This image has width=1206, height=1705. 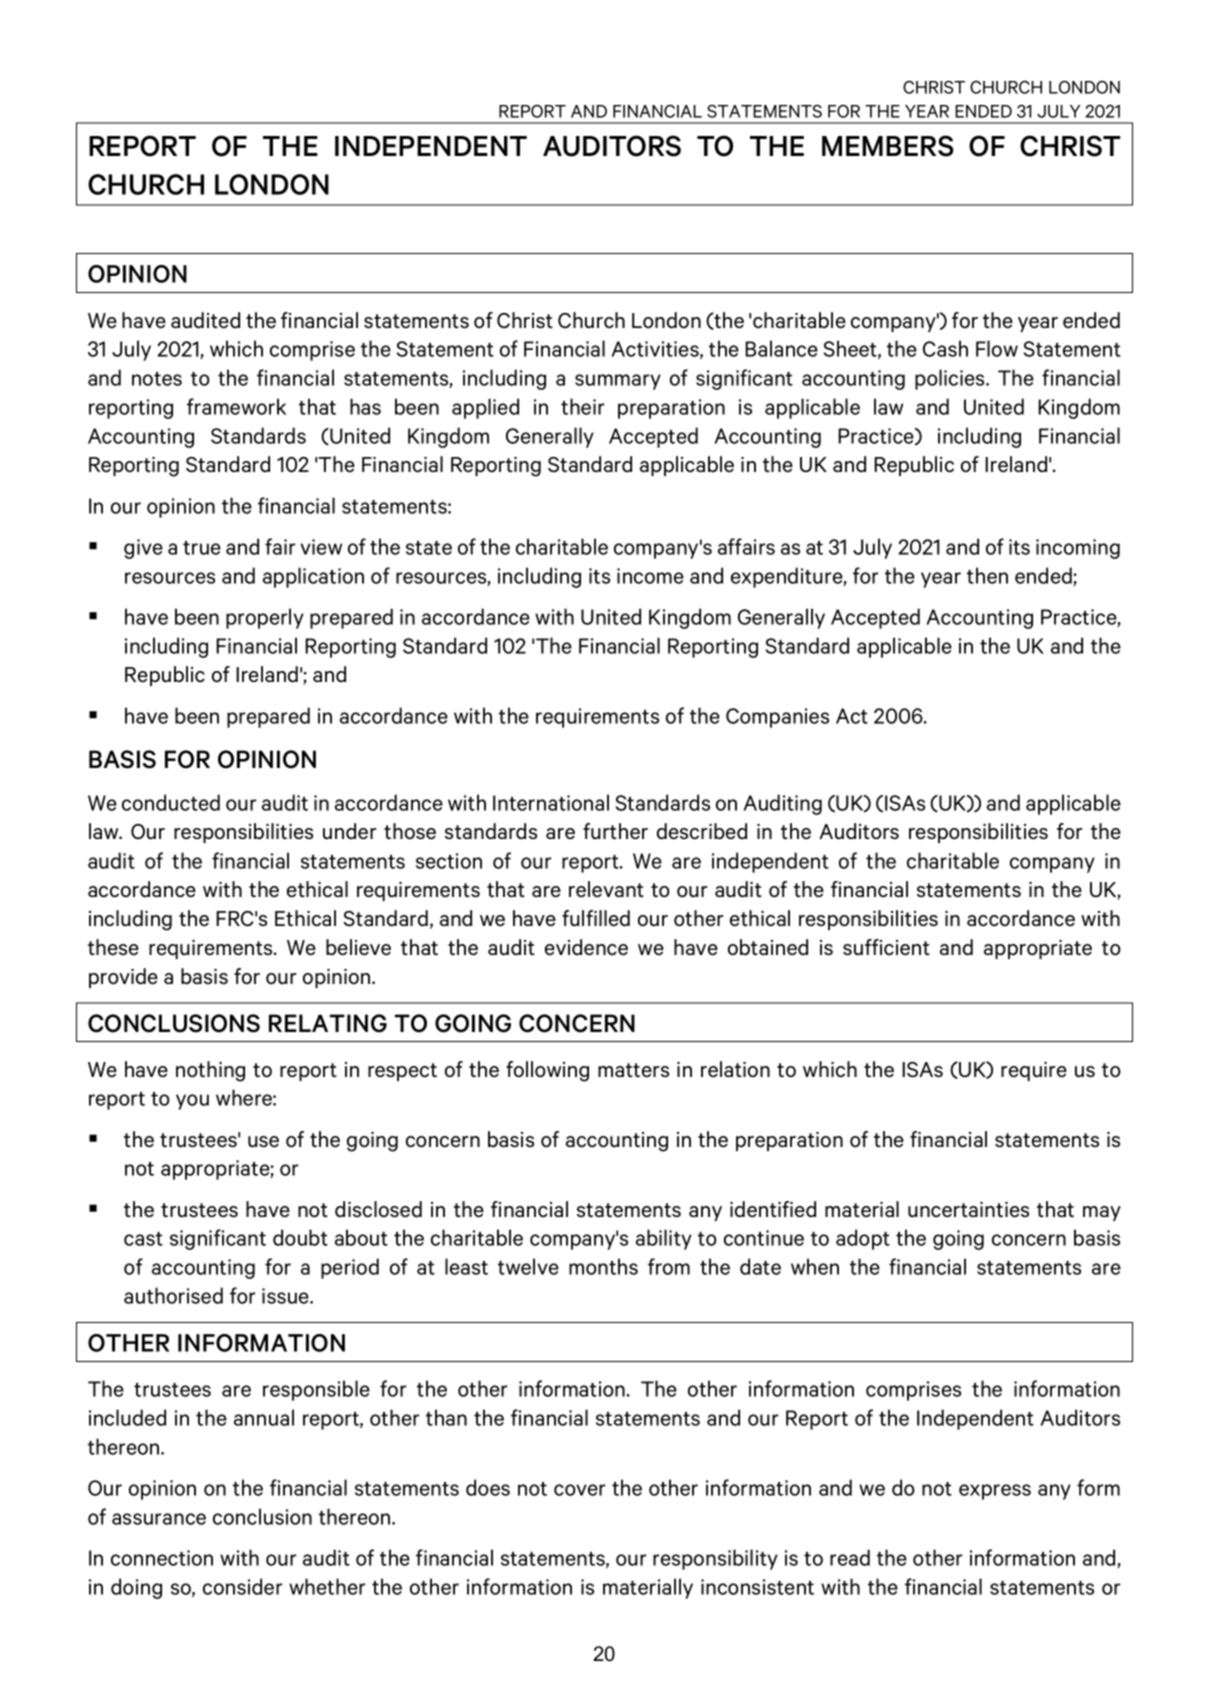 I want to click on relevant, so click(x=606, y=889).
